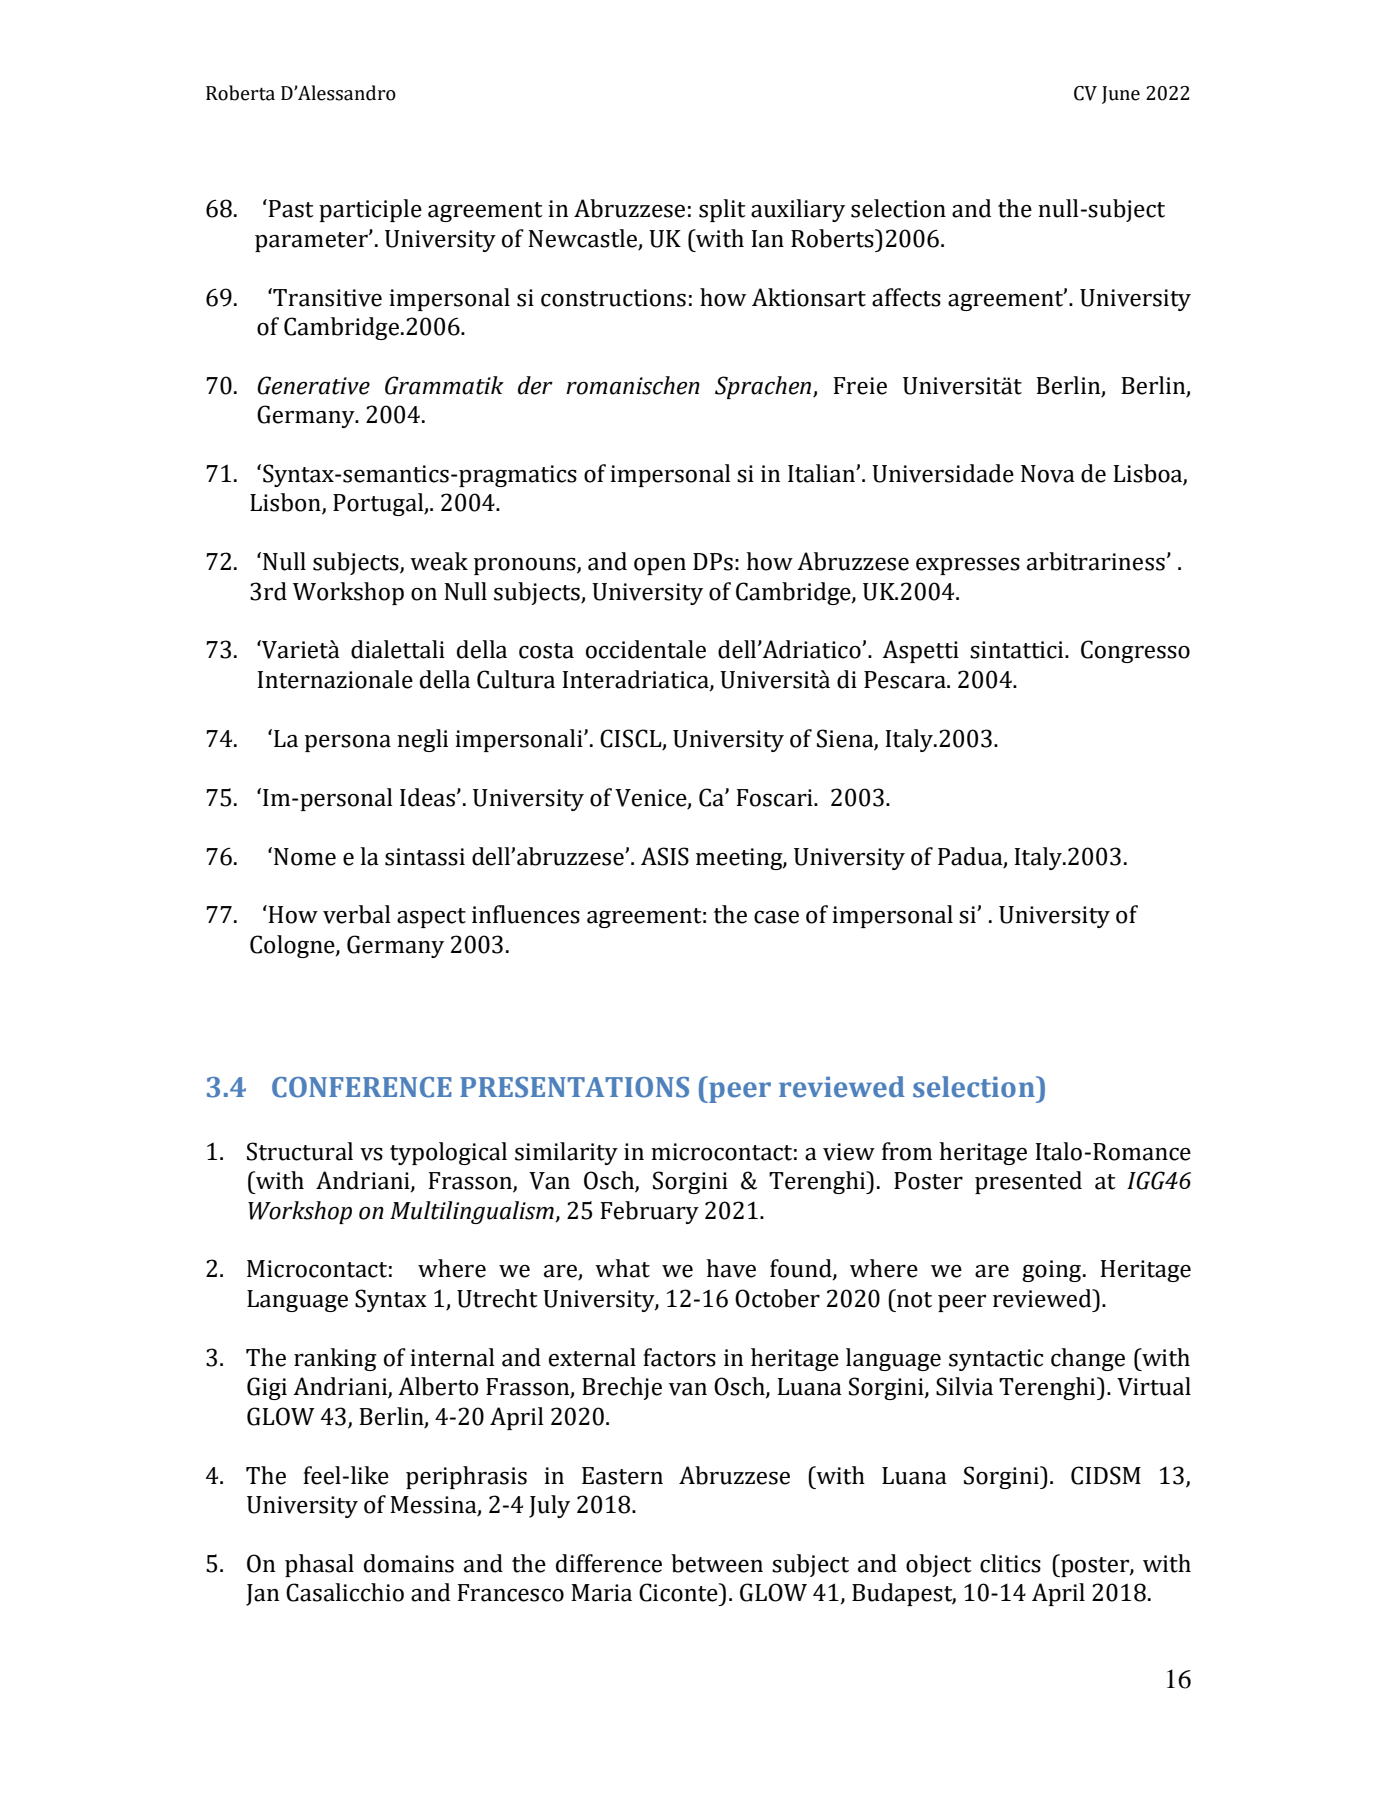 The width and height of the document is (1396, 1806). I want to click on split, so click(722, 210).
